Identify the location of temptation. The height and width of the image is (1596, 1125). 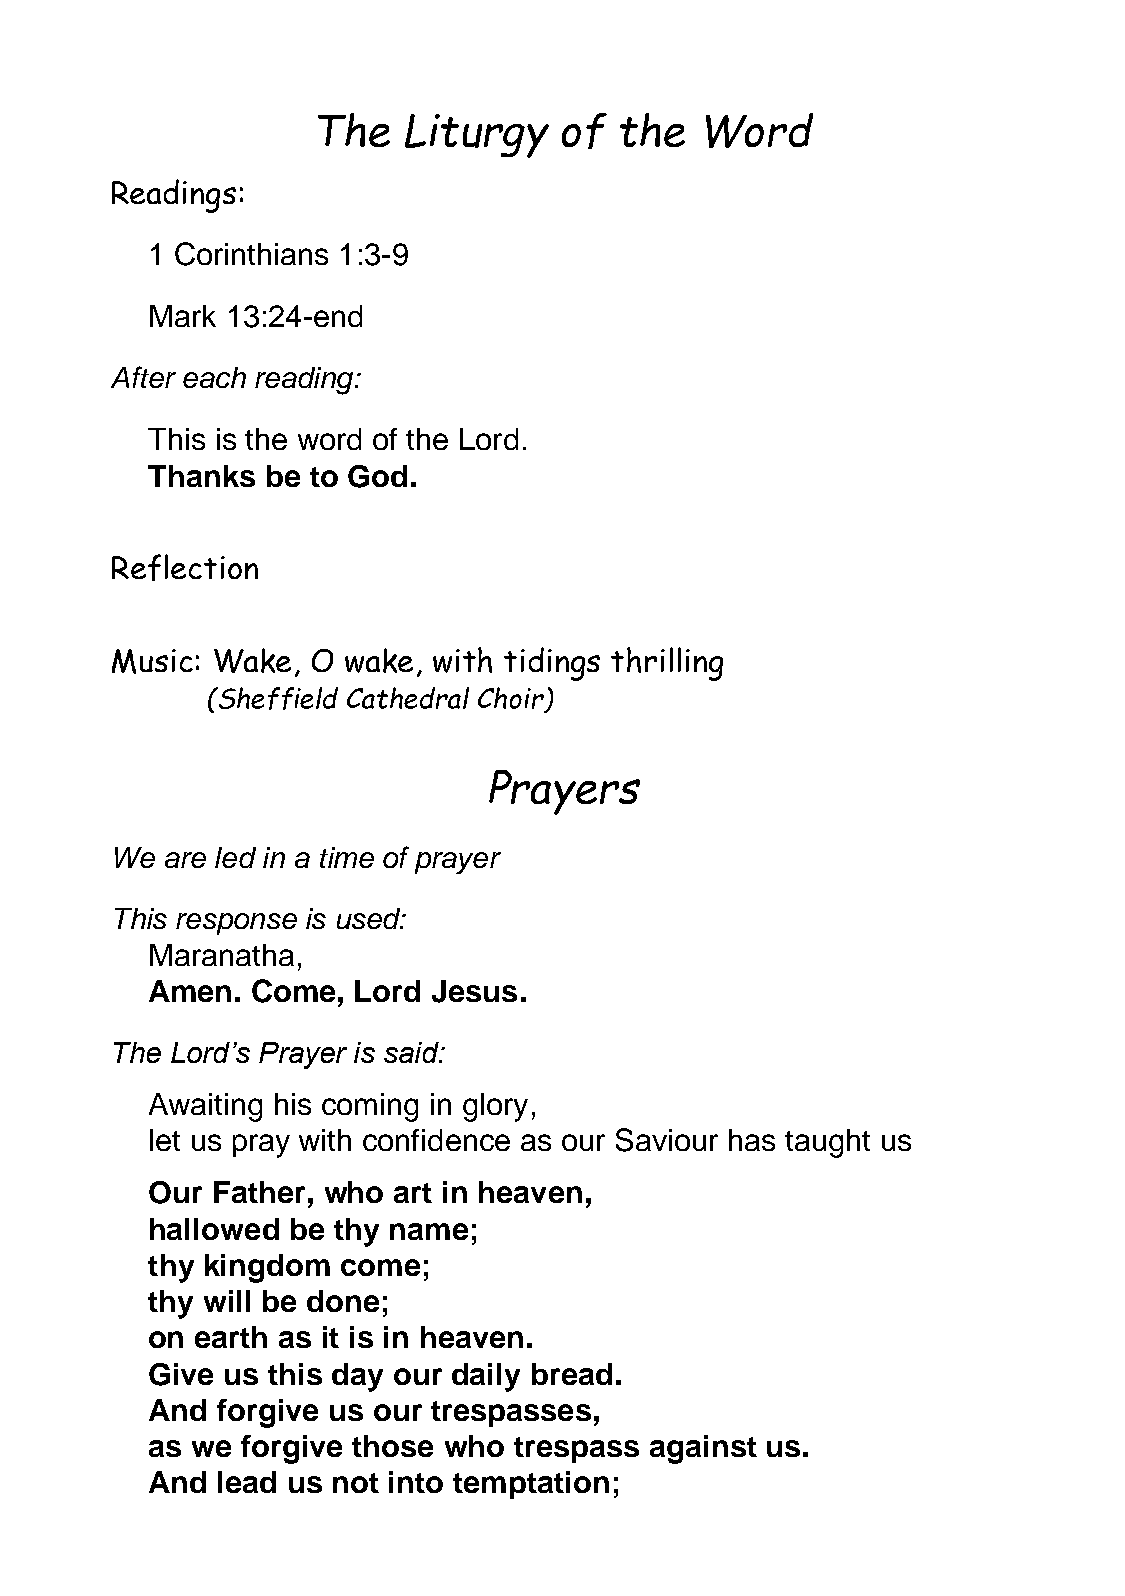
(531, 1485).
